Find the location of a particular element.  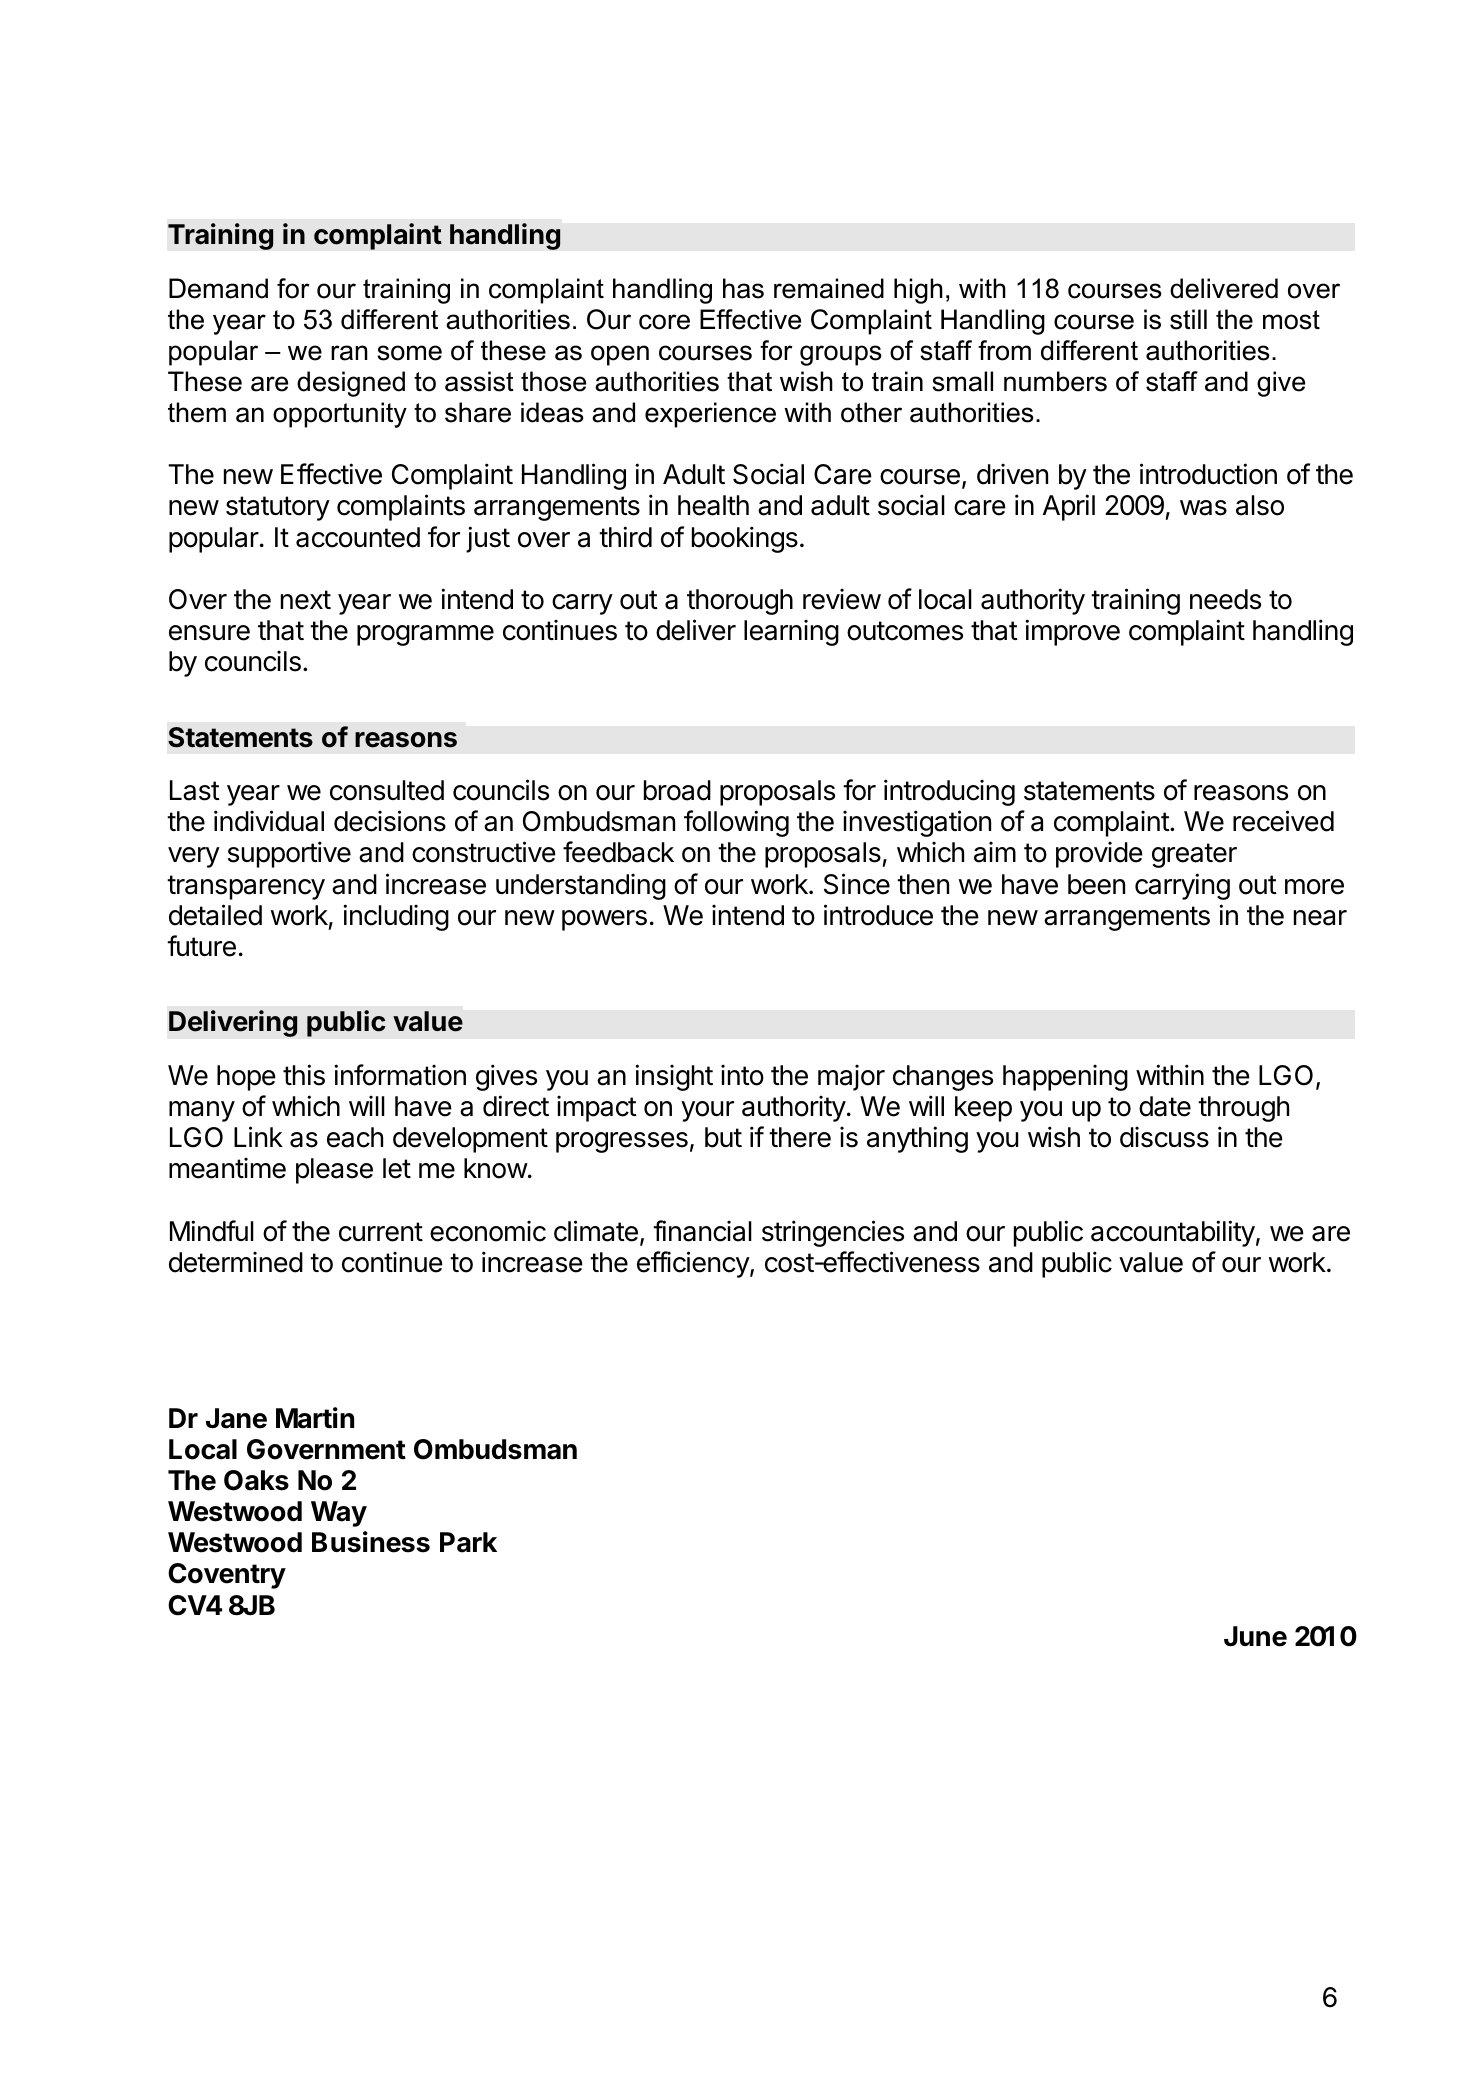

including is located at coordinates (396, 917).
